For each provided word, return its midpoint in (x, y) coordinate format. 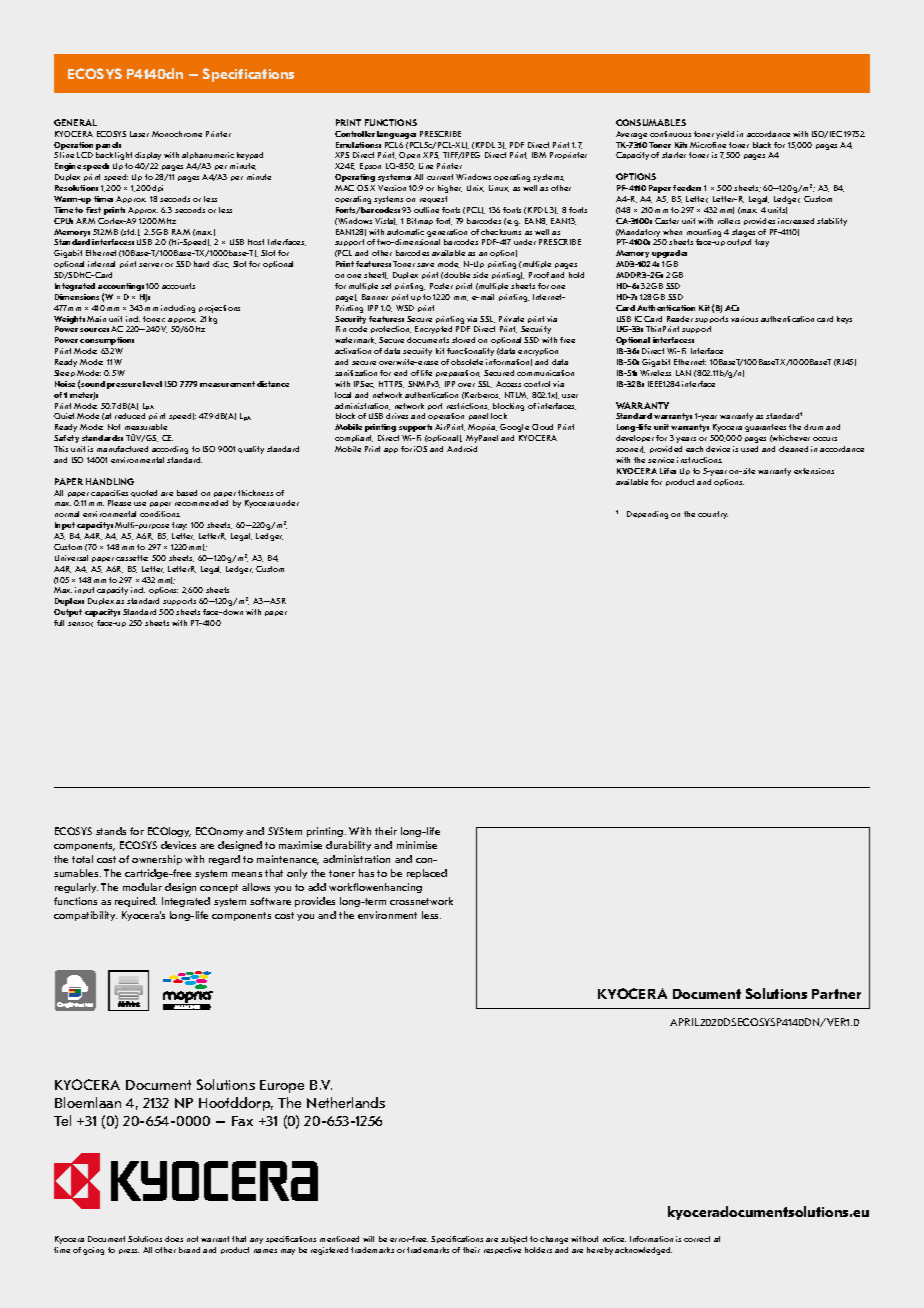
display (148, 156)
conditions (160, 514)
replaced (427, 874)
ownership (157, 860)
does (174, 1239)
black (762, 145)
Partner (836, 994)
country (713, 515)
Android (462, 449)
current (440, 177)
